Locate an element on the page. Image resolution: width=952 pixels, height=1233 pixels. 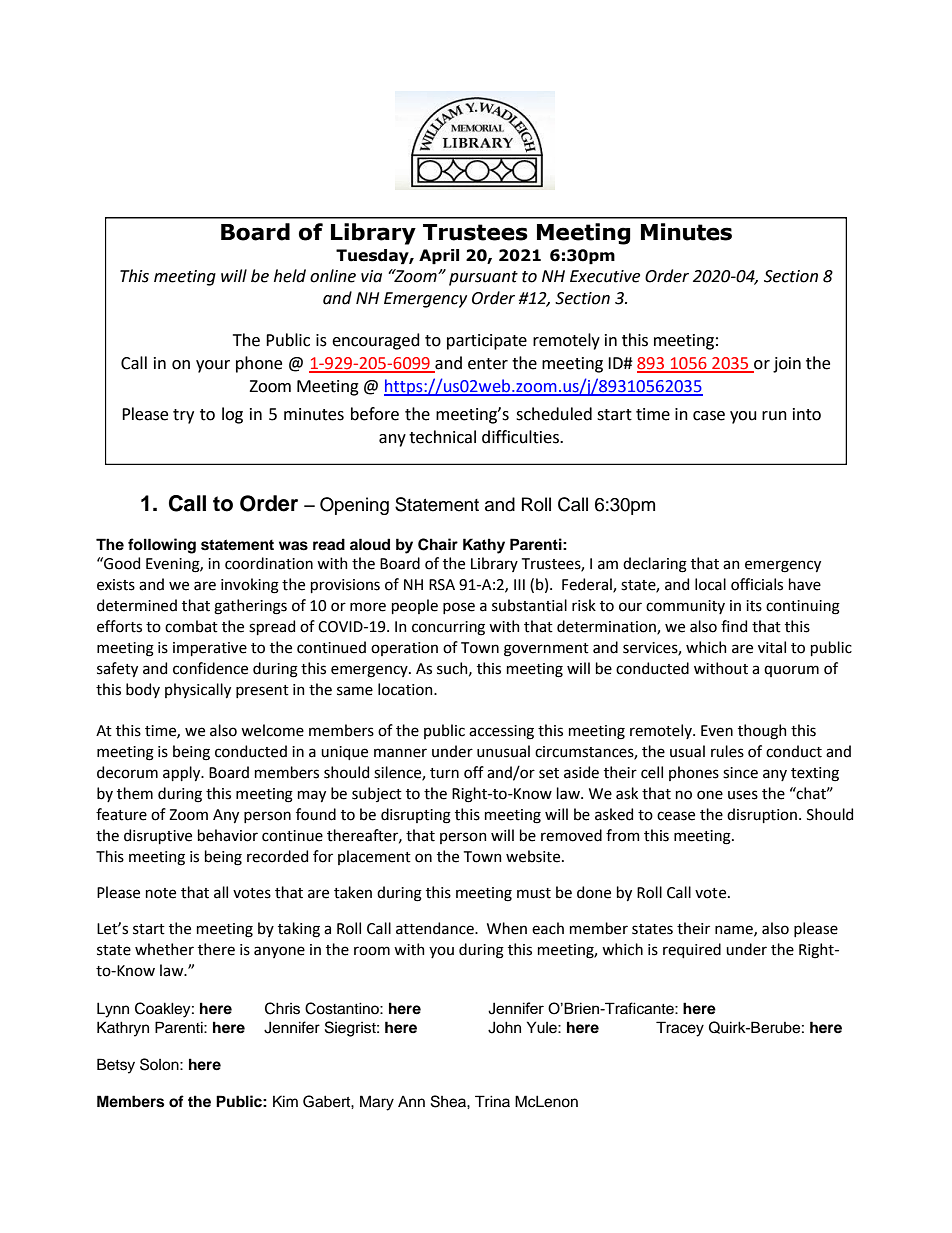
note is located at coordinates (161, 893).
